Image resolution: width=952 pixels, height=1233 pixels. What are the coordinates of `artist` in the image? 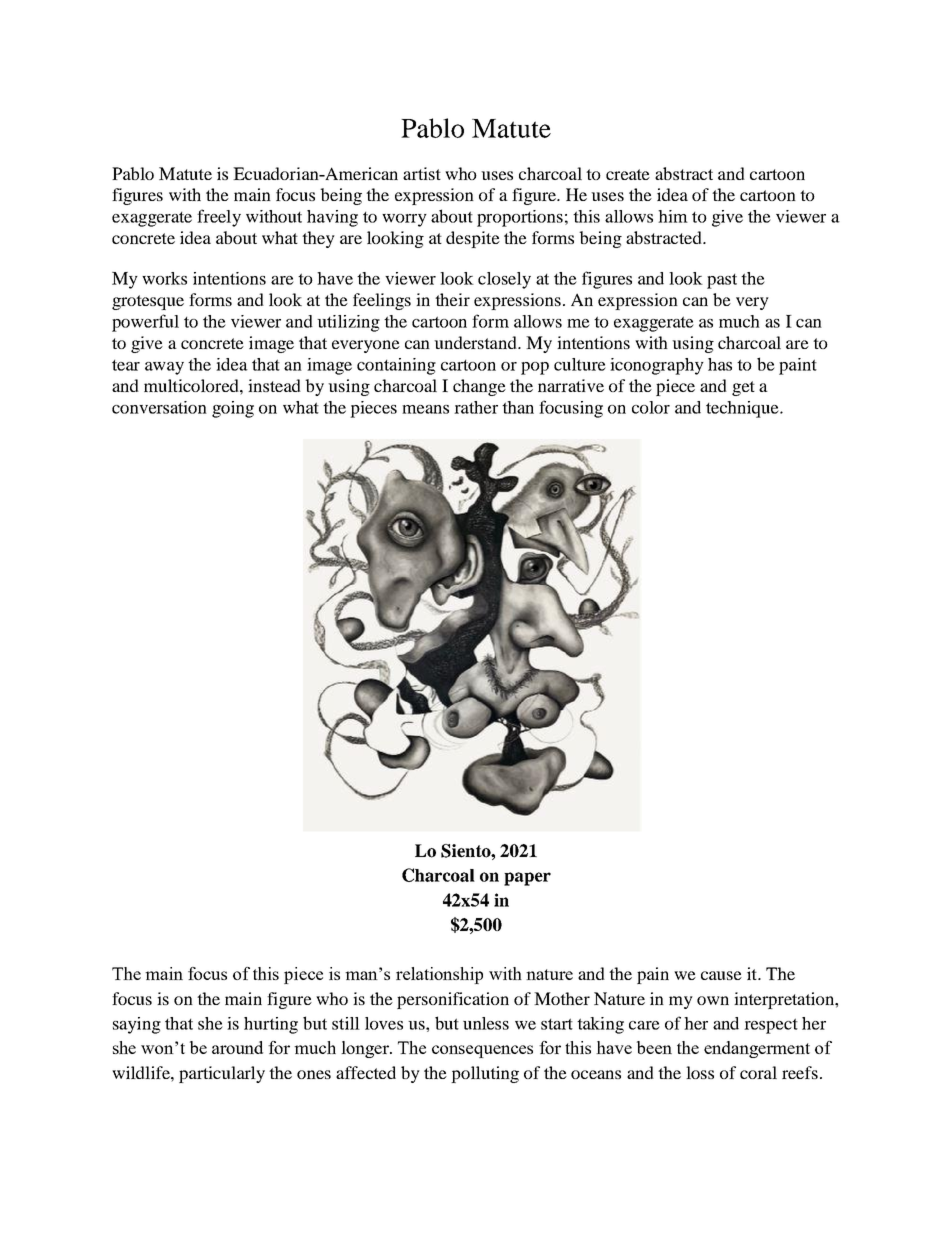 It's located at (422, 173).
